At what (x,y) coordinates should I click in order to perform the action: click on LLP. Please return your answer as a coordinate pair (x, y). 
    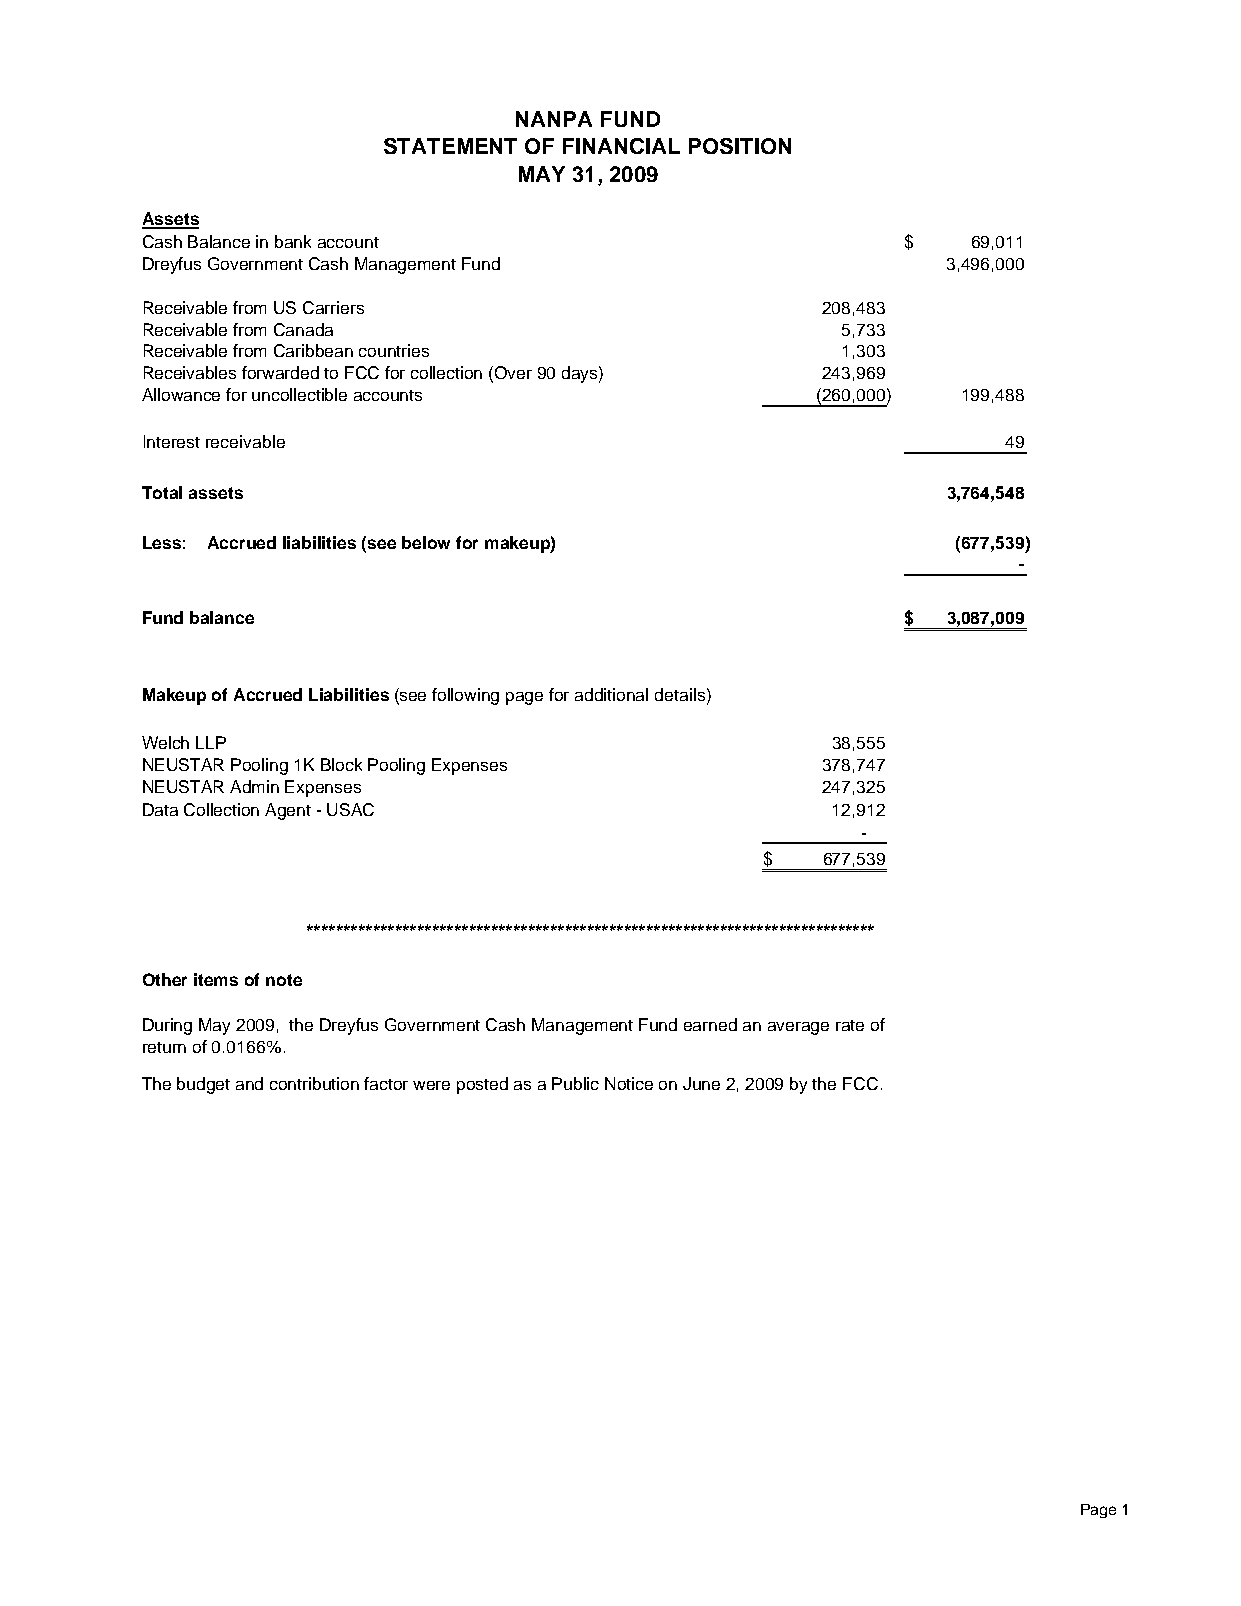
    Looking at the image, I should click on (211, 742).
